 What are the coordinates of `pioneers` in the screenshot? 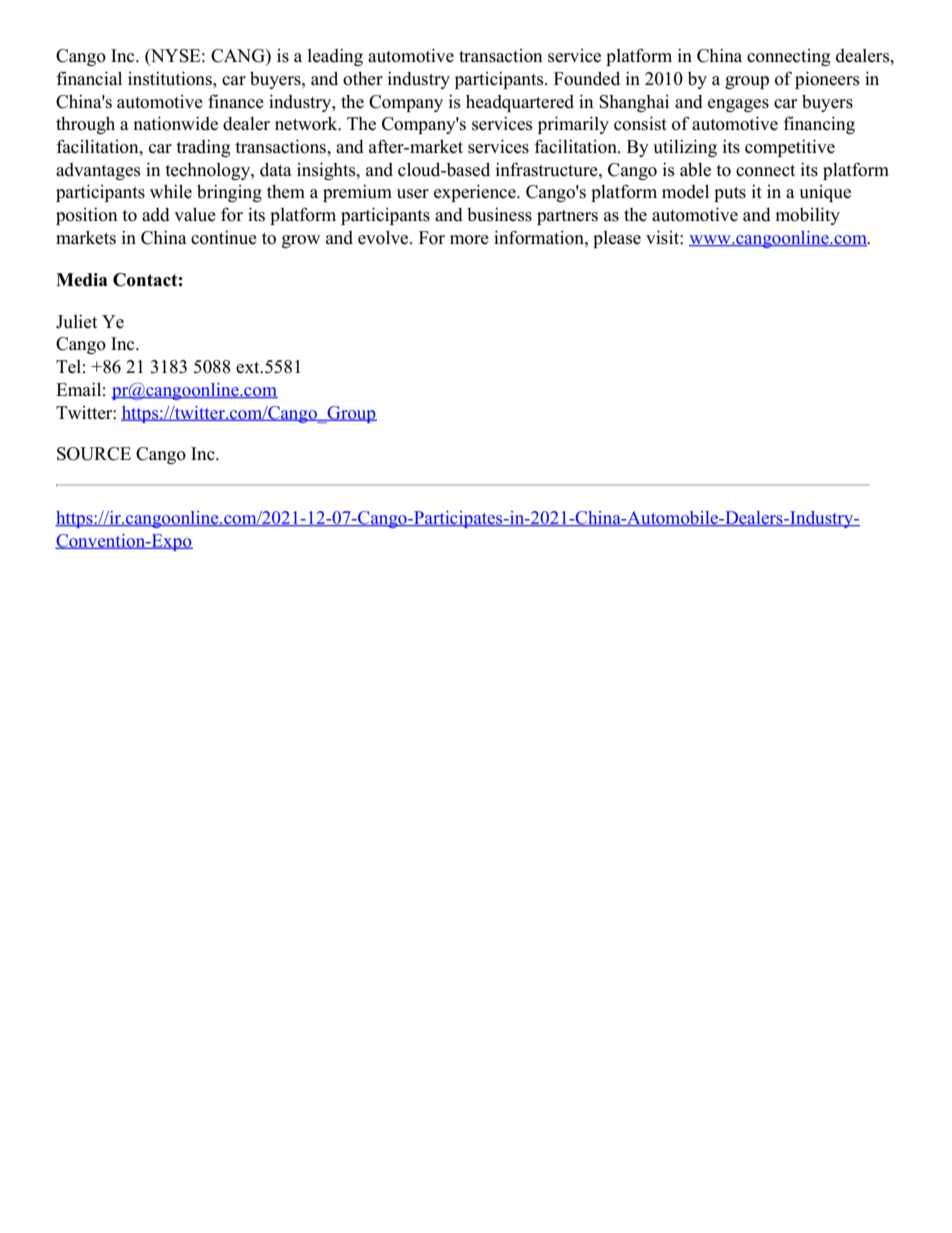 It's located at (827, 80).
